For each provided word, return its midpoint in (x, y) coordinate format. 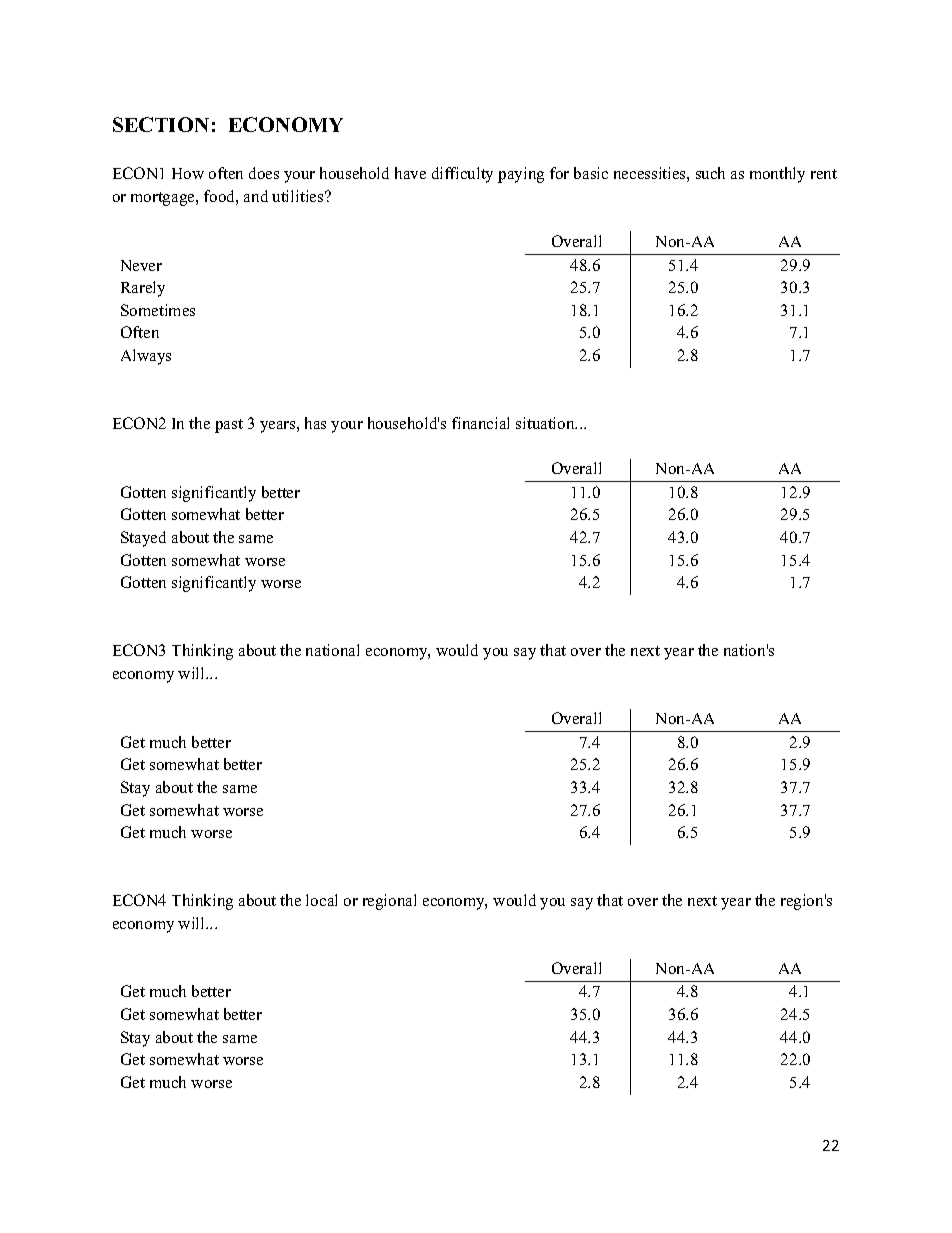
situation (546, 423)
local (321, 900)
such (710, 173)
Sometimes (158, 310)
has (315, 423)
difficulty (462, 175)
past (229, 426)
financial (480, 423)
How (188, 173)
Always (146, 357)
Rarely (143, 289)
